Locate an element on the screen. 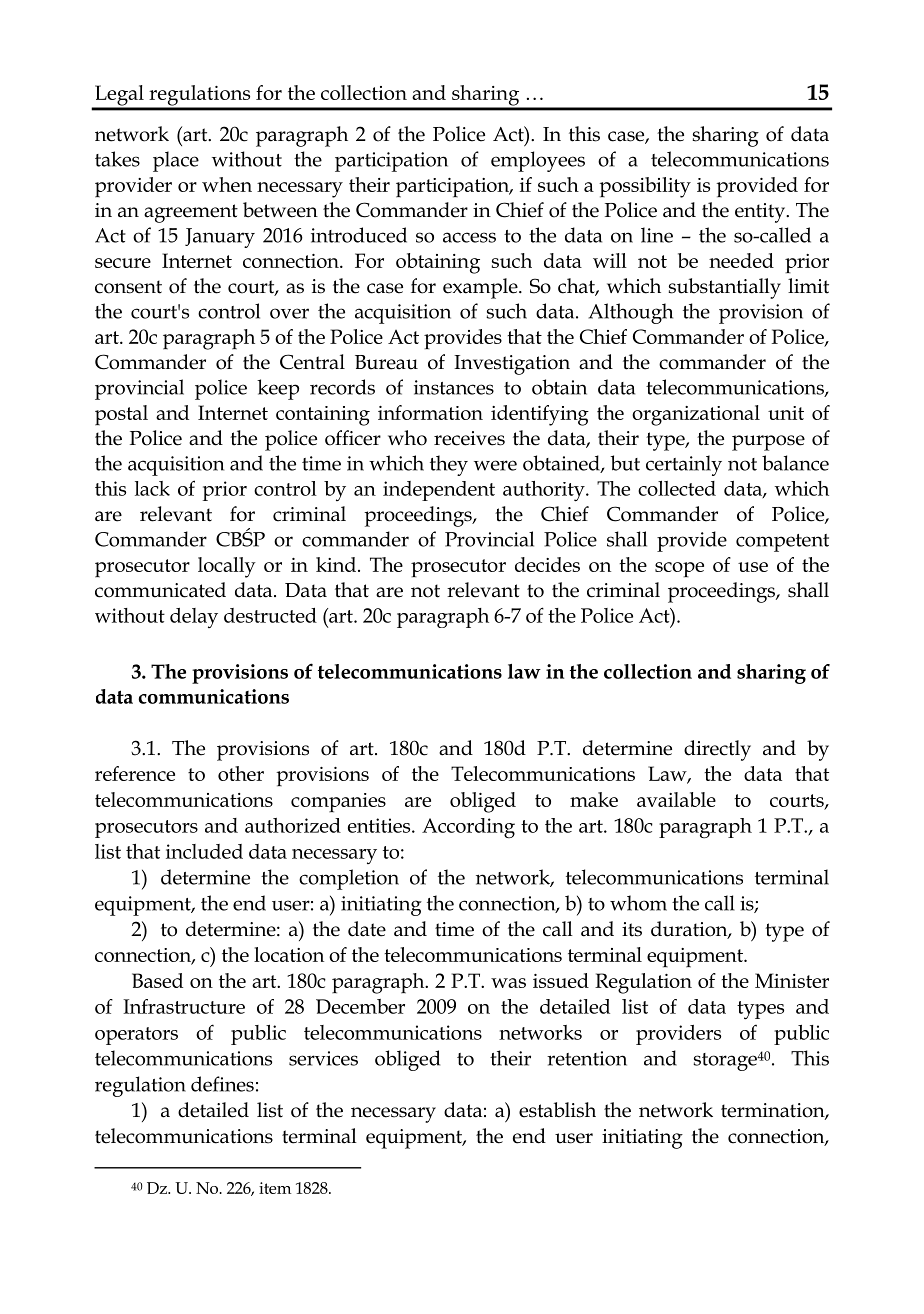 This screenshot has width=924, height=1314. lack is located at coordinates (152, 488).
